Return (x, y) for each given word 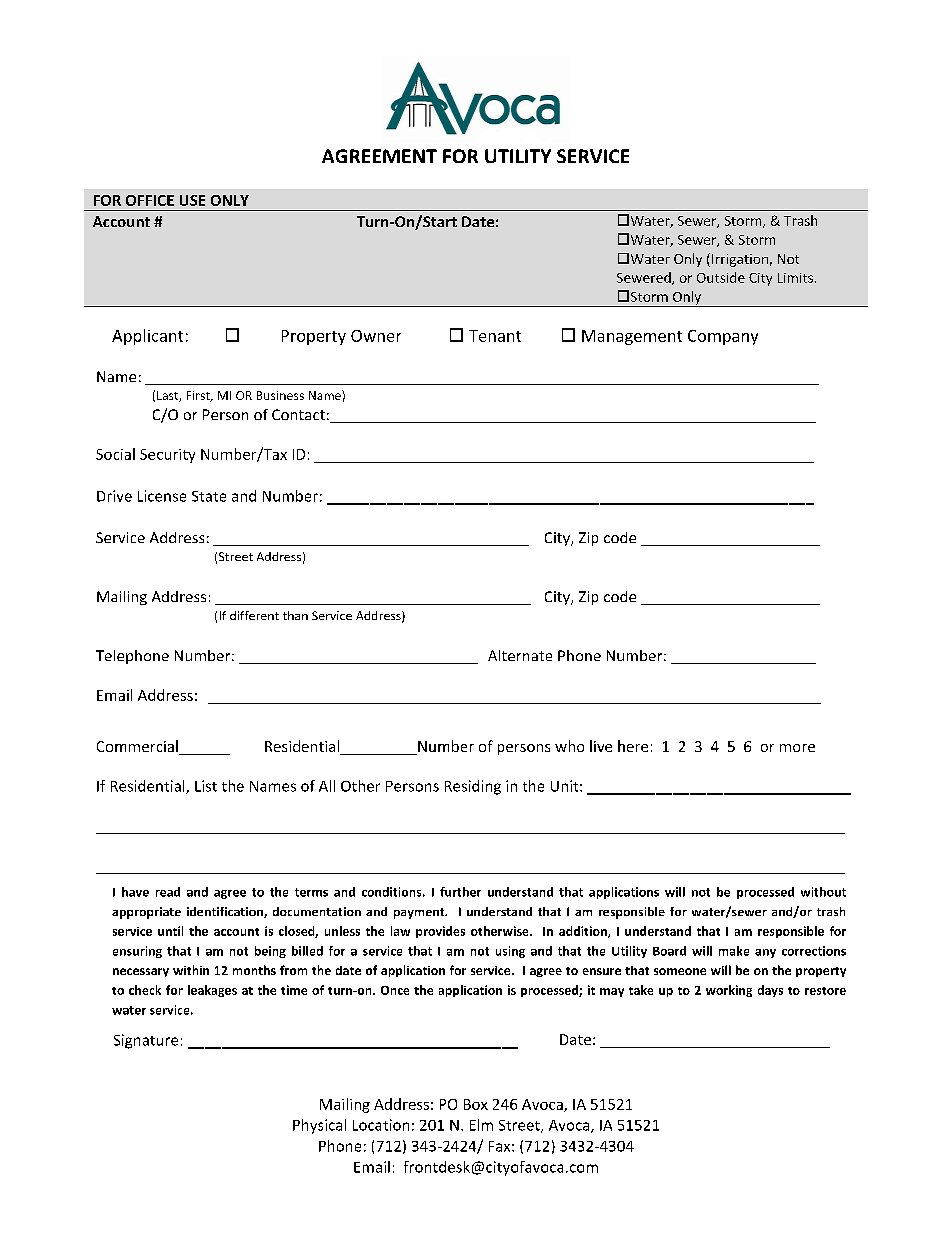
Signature (146, 1041)
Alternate (520, 655)
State (209, 496)
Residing (473, 787)
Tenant (495, 336)
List (206, 786)
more (797, 748)
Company (723, 337)
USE (192, 200)
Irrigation (740, 260)
